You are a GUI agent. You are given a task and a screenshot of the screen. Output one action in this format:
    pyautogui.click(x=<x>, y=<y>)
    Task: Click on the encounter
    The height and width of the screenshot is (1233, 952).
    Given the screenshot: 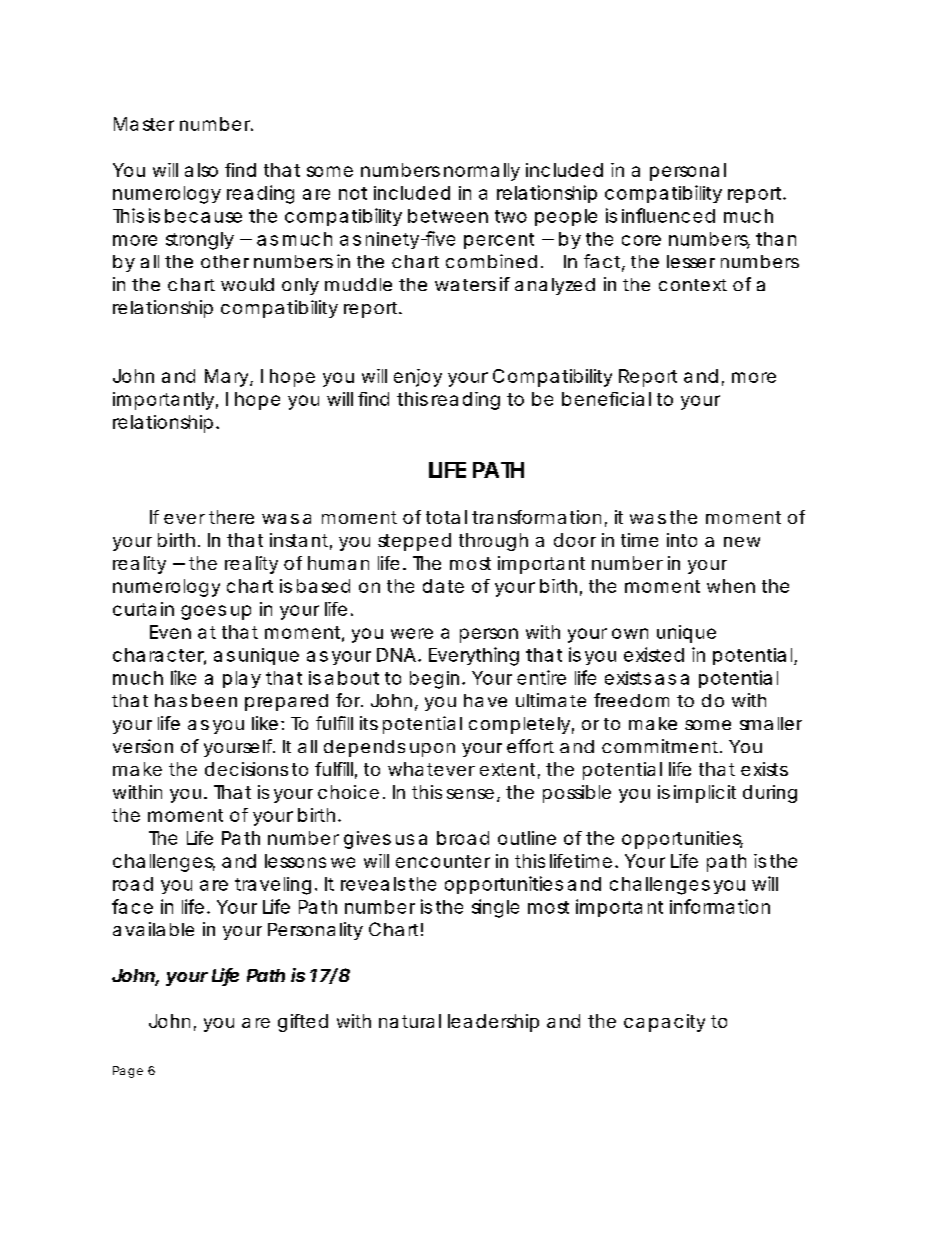 What is the action you would take?
    pyautogui.click(x=443, y=861)
